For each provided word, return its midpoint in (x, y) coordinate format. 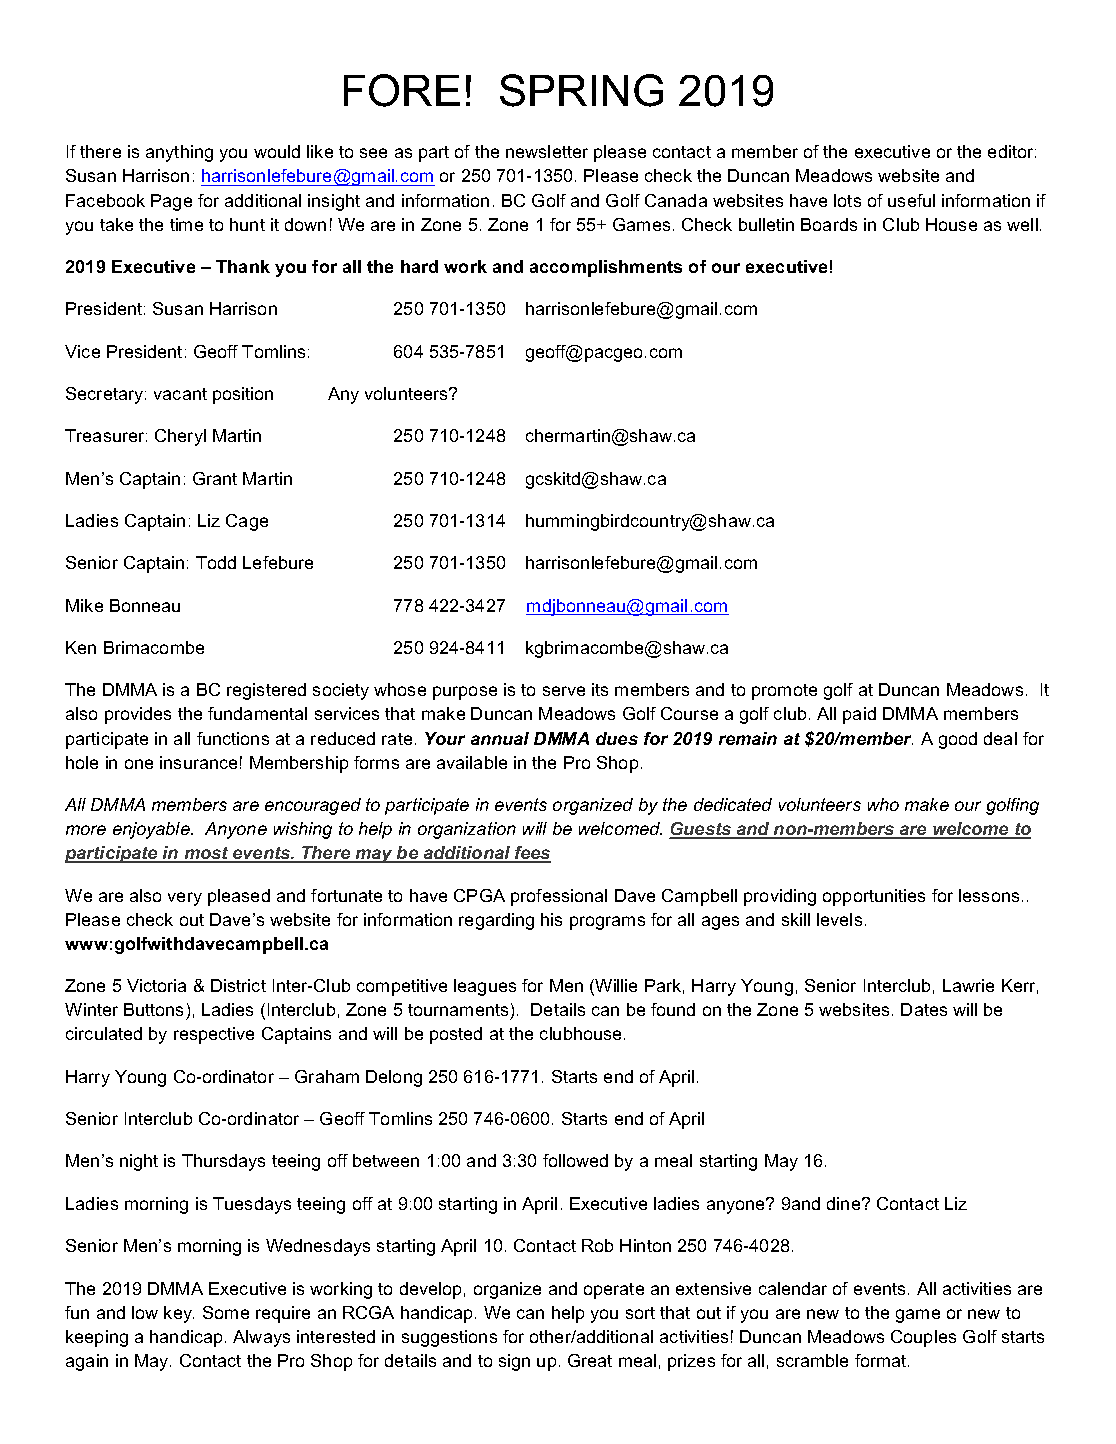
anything (179, 153)
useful (911, 200)
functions (233, 738)
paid (859, 715)
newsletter (547, 151)
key (179, 1314)
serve (564, 691)
